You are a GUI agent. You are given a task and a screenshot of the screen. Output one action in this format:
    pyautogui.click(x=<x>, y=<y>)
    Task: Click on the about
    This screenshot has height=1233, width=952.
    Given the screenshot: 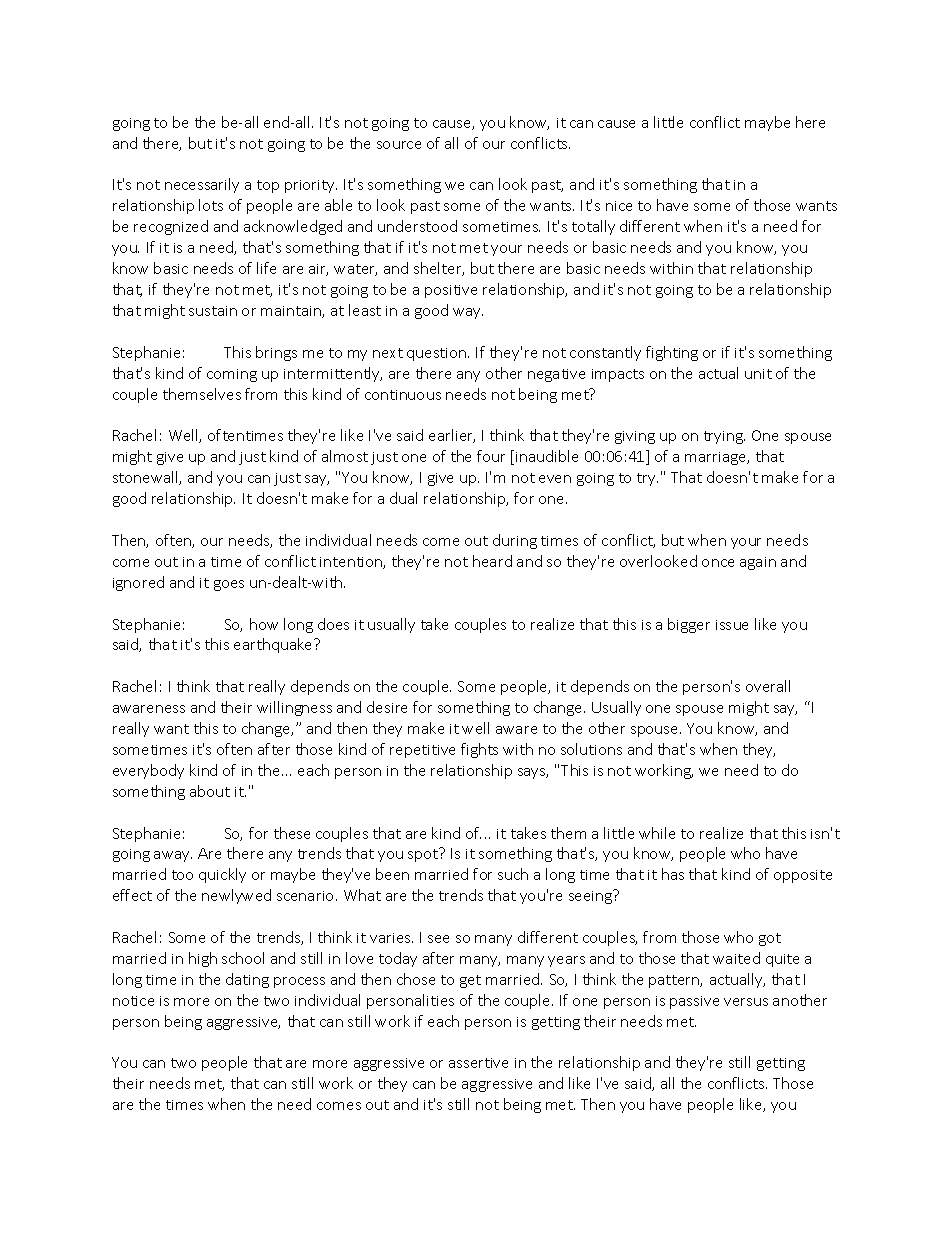 What is the action you would take?
    pyautogui.click(x=210, y=791)
